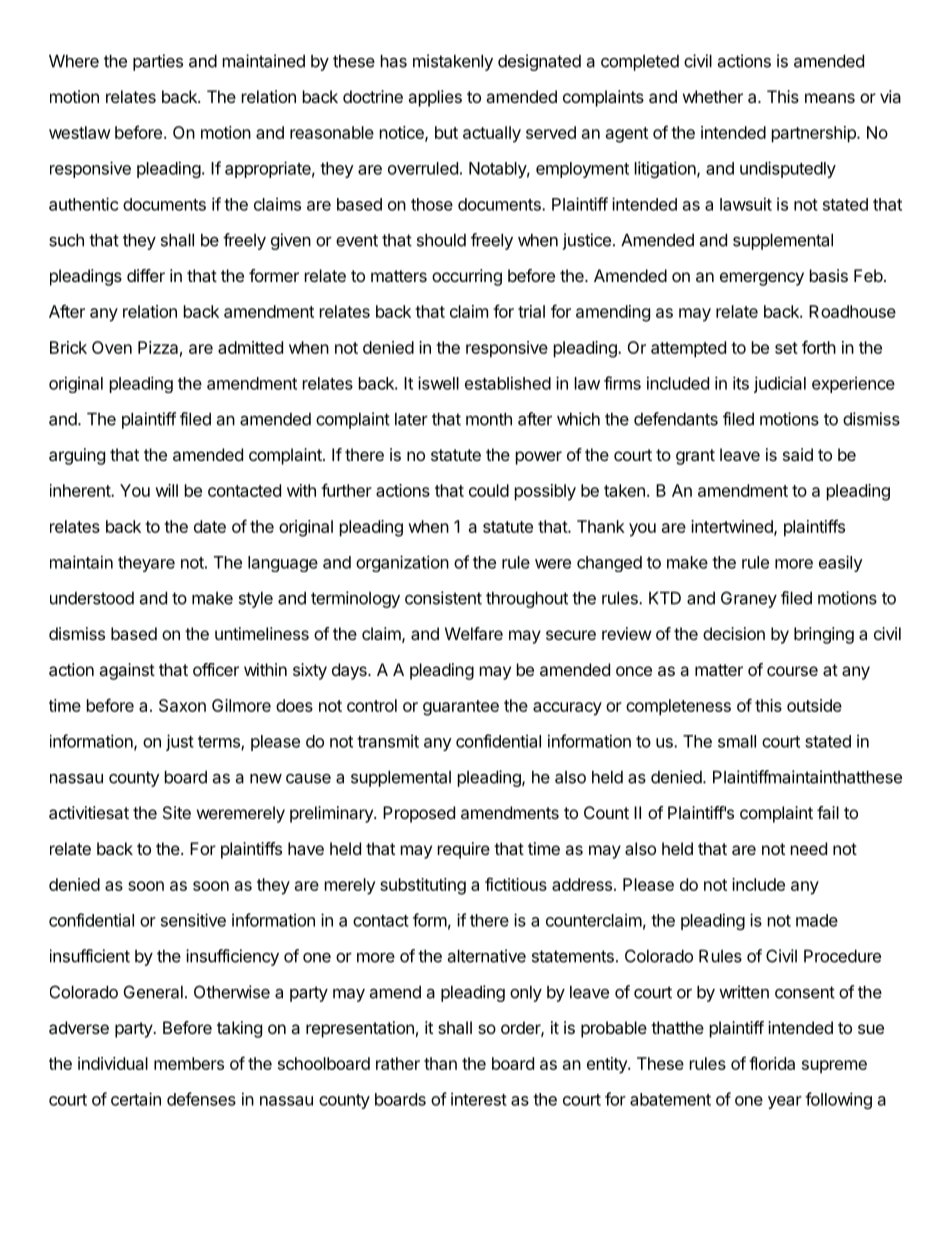 This screenshot has height=1233, width=952. Describe the element at coordinates (158, 62) in the screenshot. I see `parties` at that location.
